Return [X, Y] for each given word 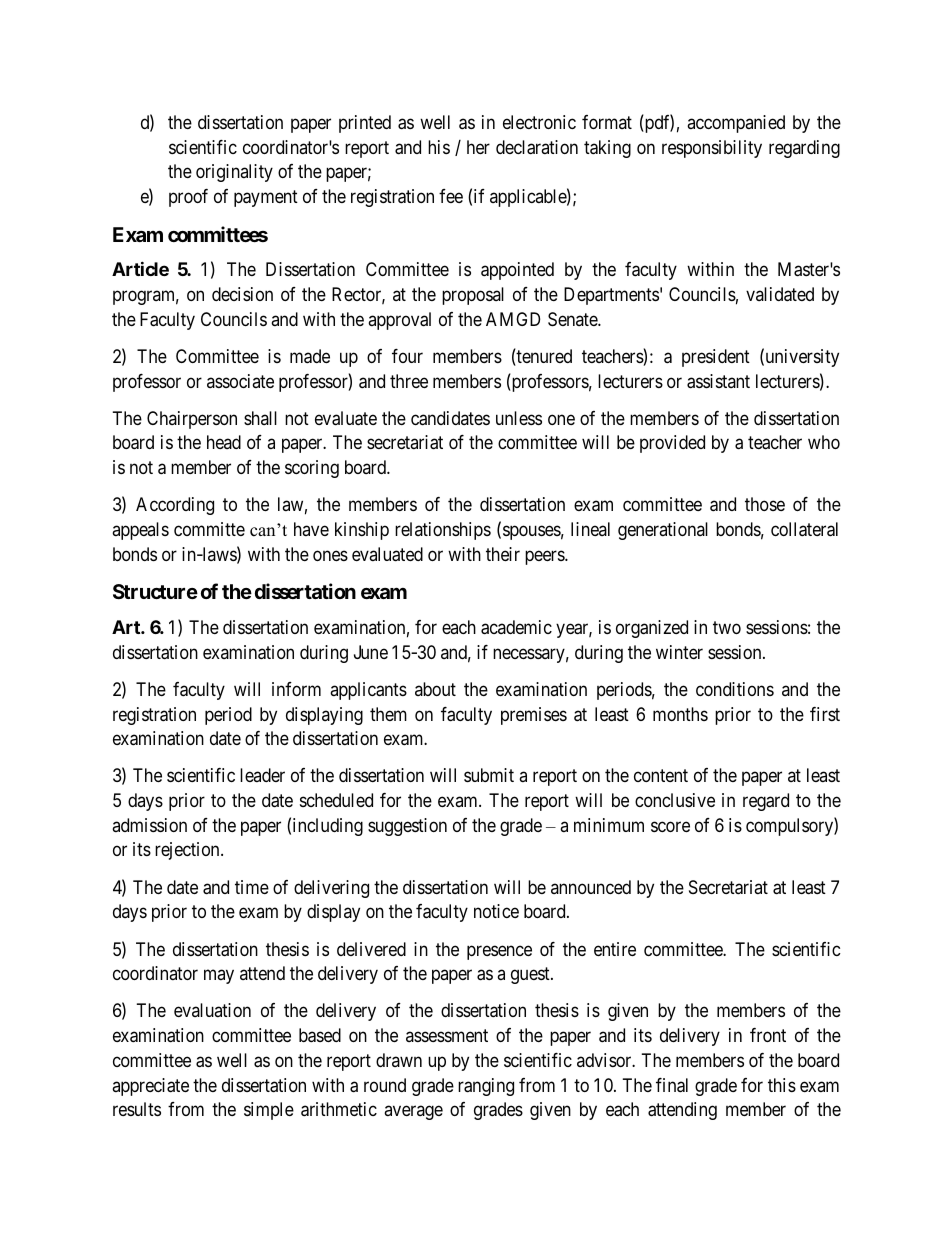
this [782, 1085]
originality [234, 173]
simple [269, 1111]
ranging [486, 1087]
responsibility [712, 149]
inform [296, 689]
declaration [537, 147]
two [727, 627]
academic [516, 627]
